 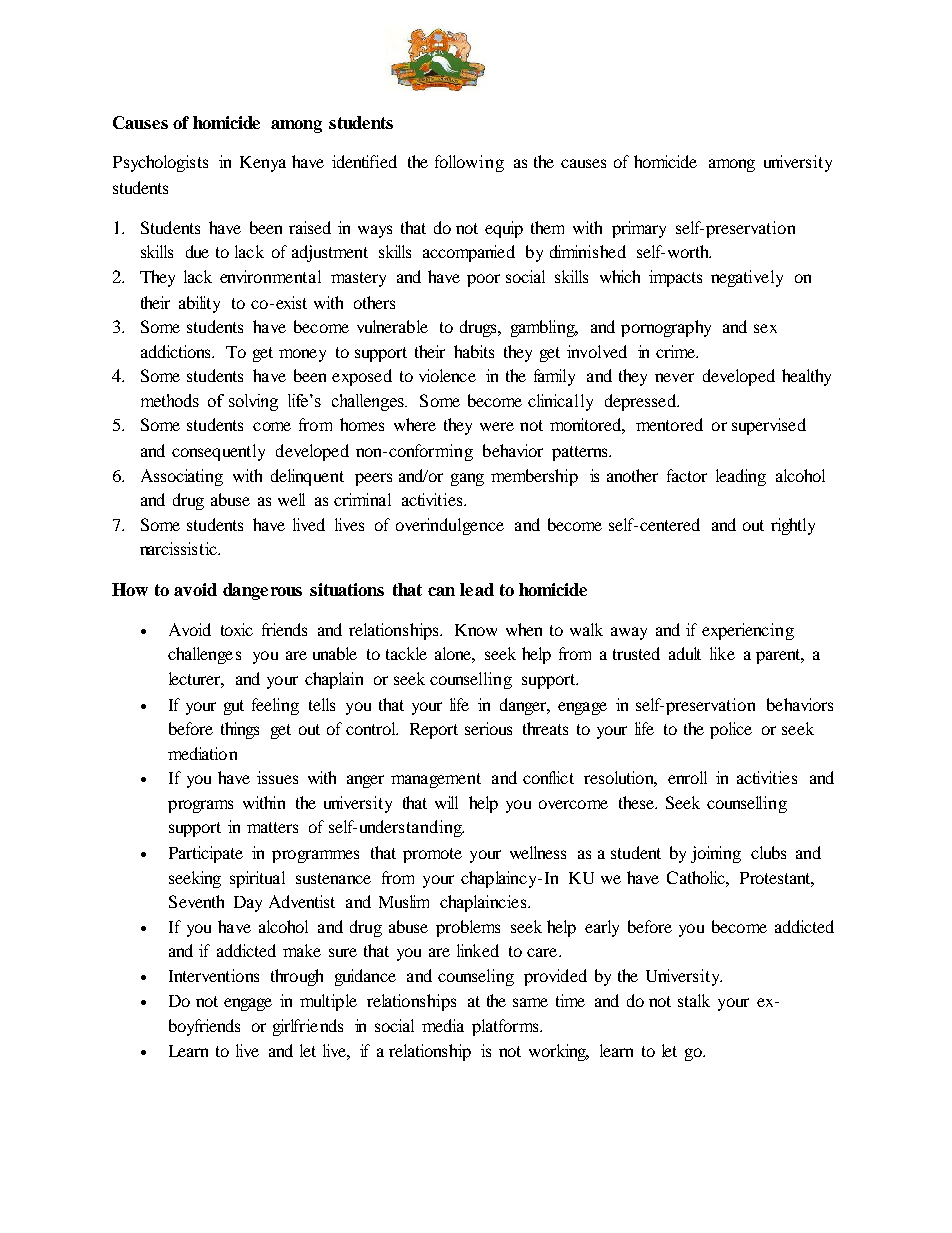 I want to click on following, so click(x=469, y=163).
